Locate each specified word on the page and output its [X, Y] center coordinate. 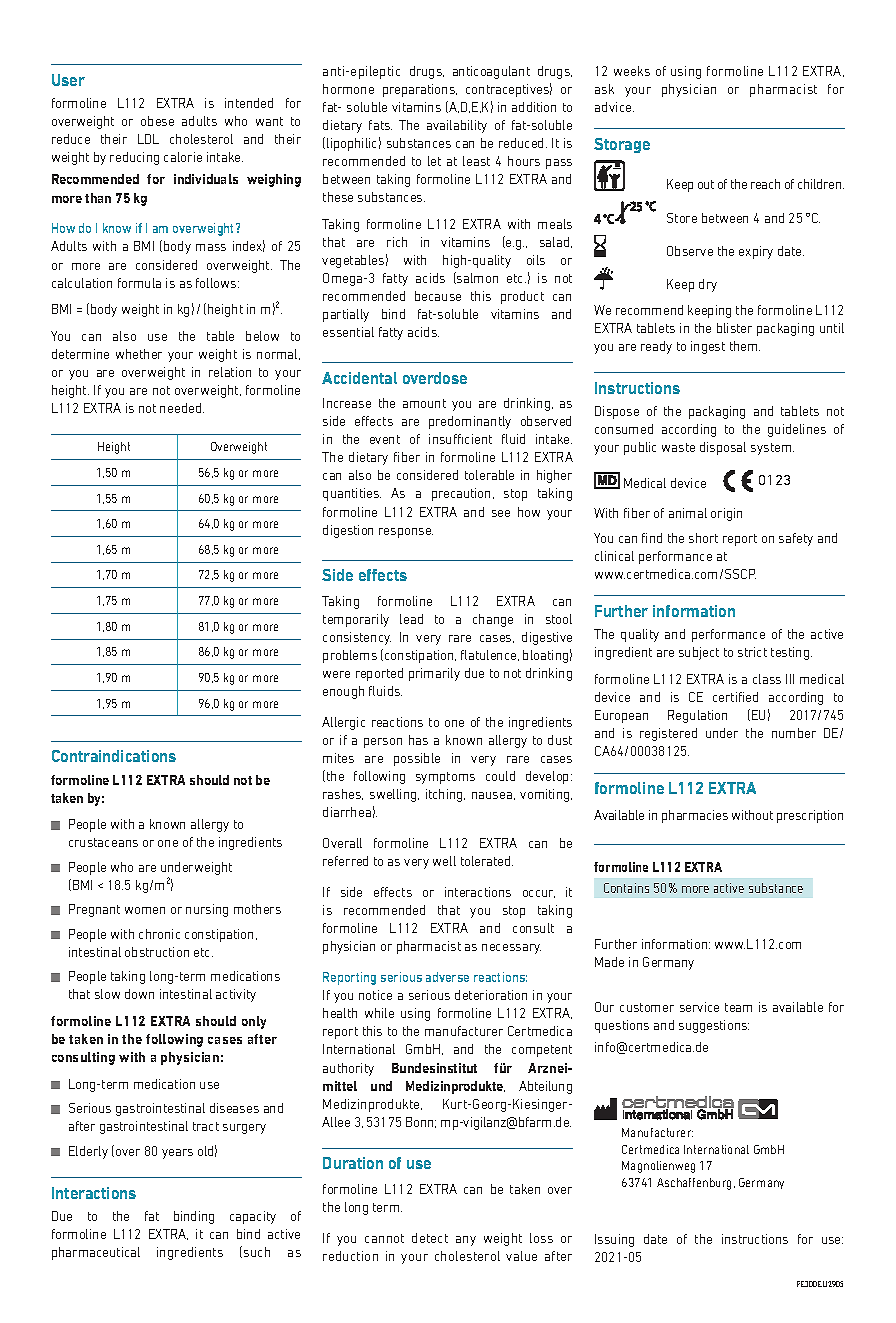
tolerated [487, 861]
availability [457, 126]
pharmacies [695, 816]
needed [182, 408]
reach [765, 184]
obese [157, 121]
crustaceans [103, 842]
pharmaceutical [96, 1253]
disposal [723, 448]
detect [430, 1238]
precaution [461, 494]
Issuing [614, 1240]
